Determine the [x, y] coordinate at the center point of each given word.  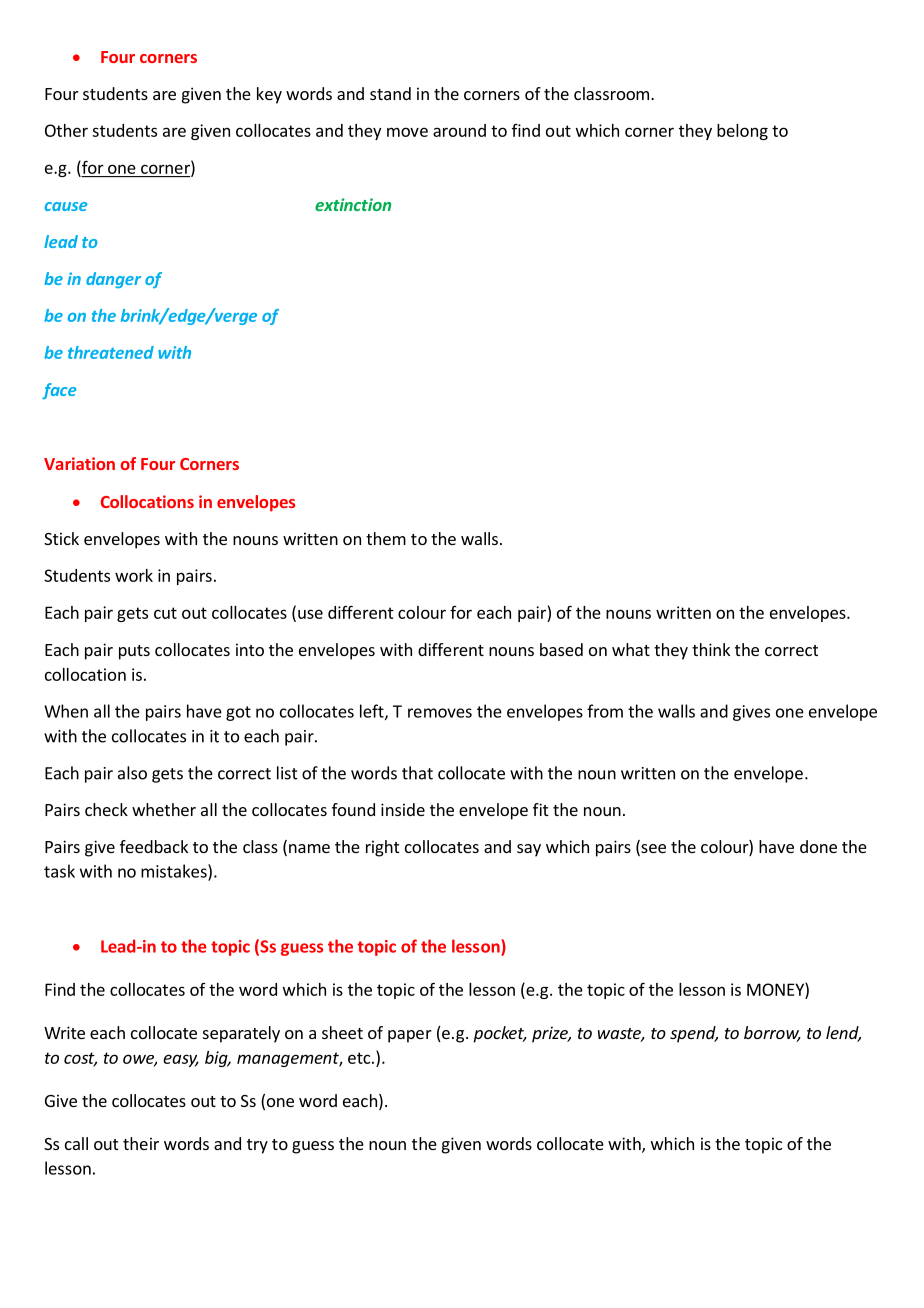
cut [165, 613]
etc [359, 1058]
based [561, 649]
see [652, 850]
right [382, 848]
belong [742, 132]
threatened [111, 352]
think [711, 649]
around [459, 130]
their [141, 1143]
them [386, 538]
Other [66, 130]
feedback [154, 846]
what [631, 649]
